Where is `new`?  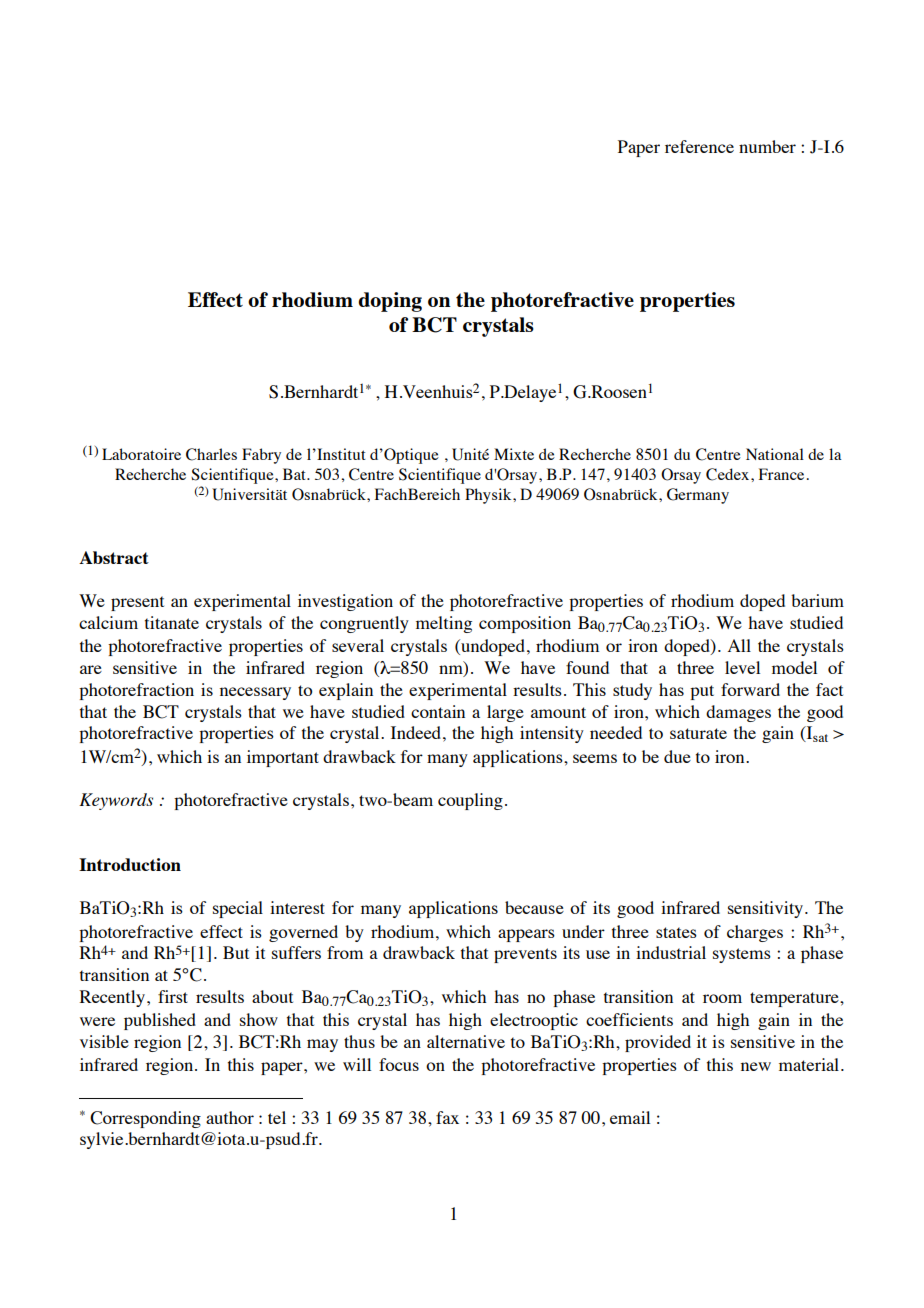
new is located at coordinates (756, 1066).
